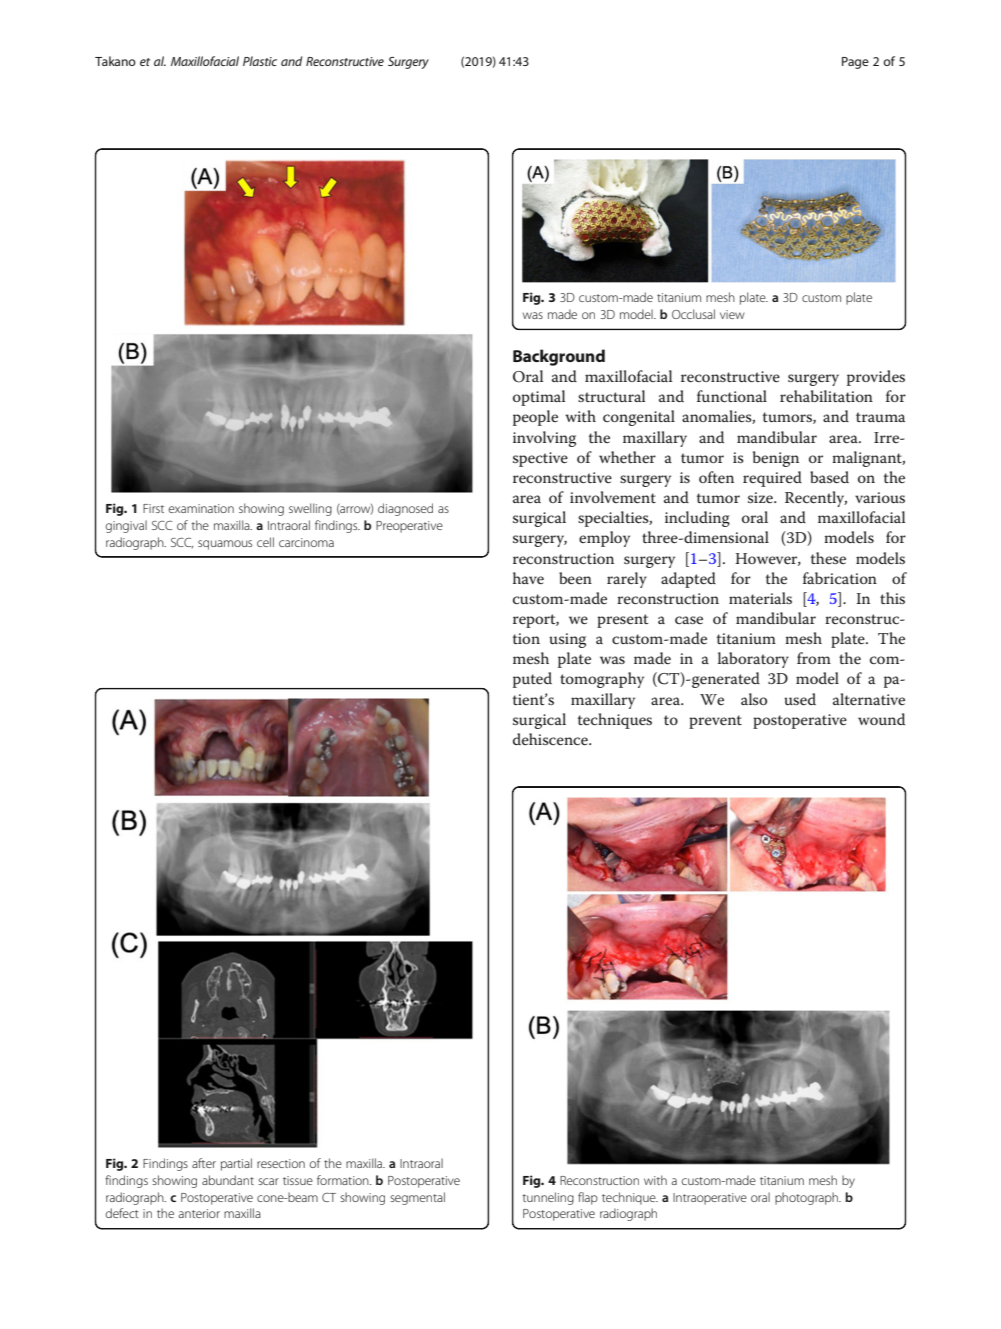  Describe the element at coordinates (807, 1198) in the screenshot. I see `photograph` at that location.
